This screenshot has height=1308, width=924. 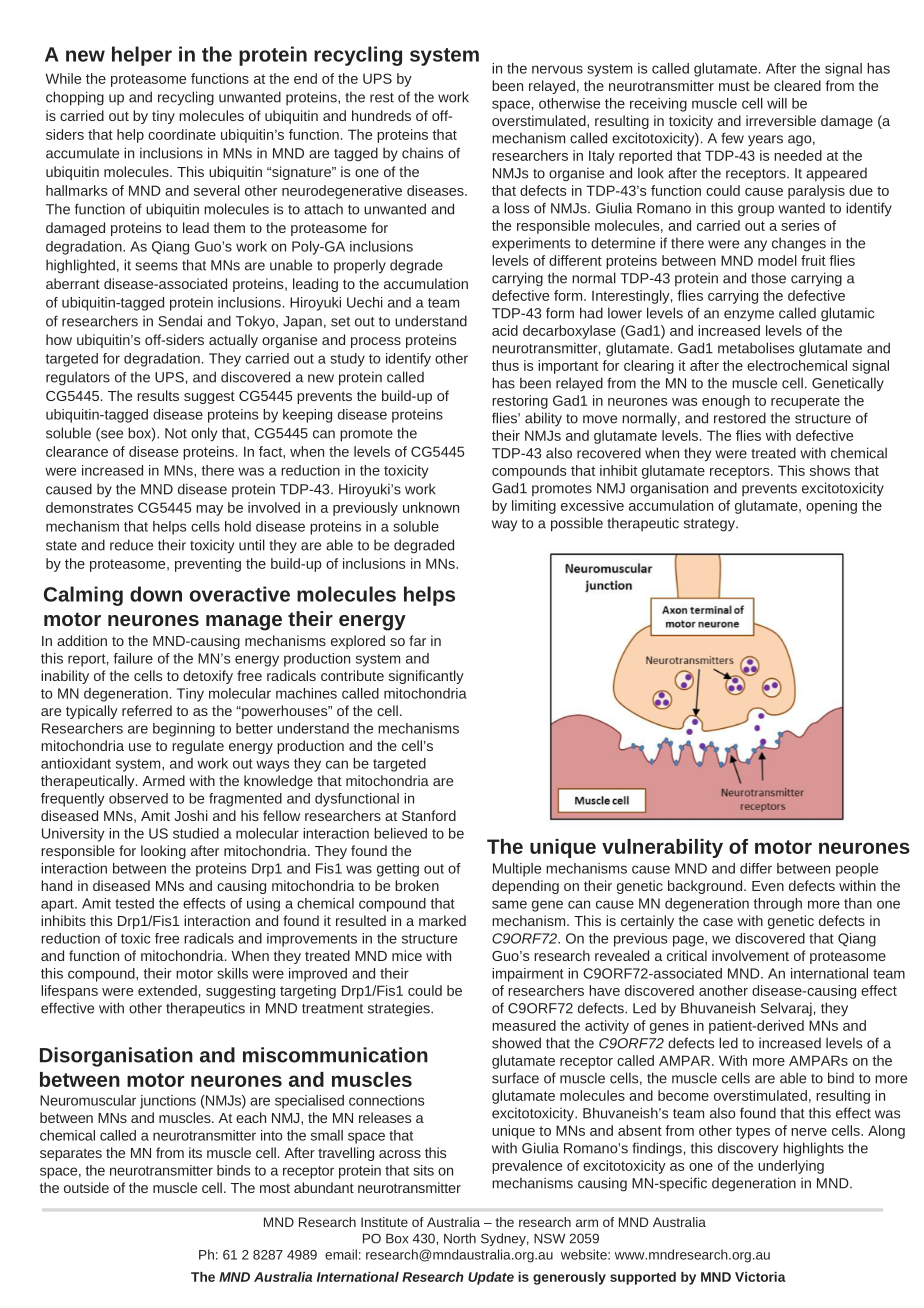 I want to click on shows, so click(x=830, y=470).
